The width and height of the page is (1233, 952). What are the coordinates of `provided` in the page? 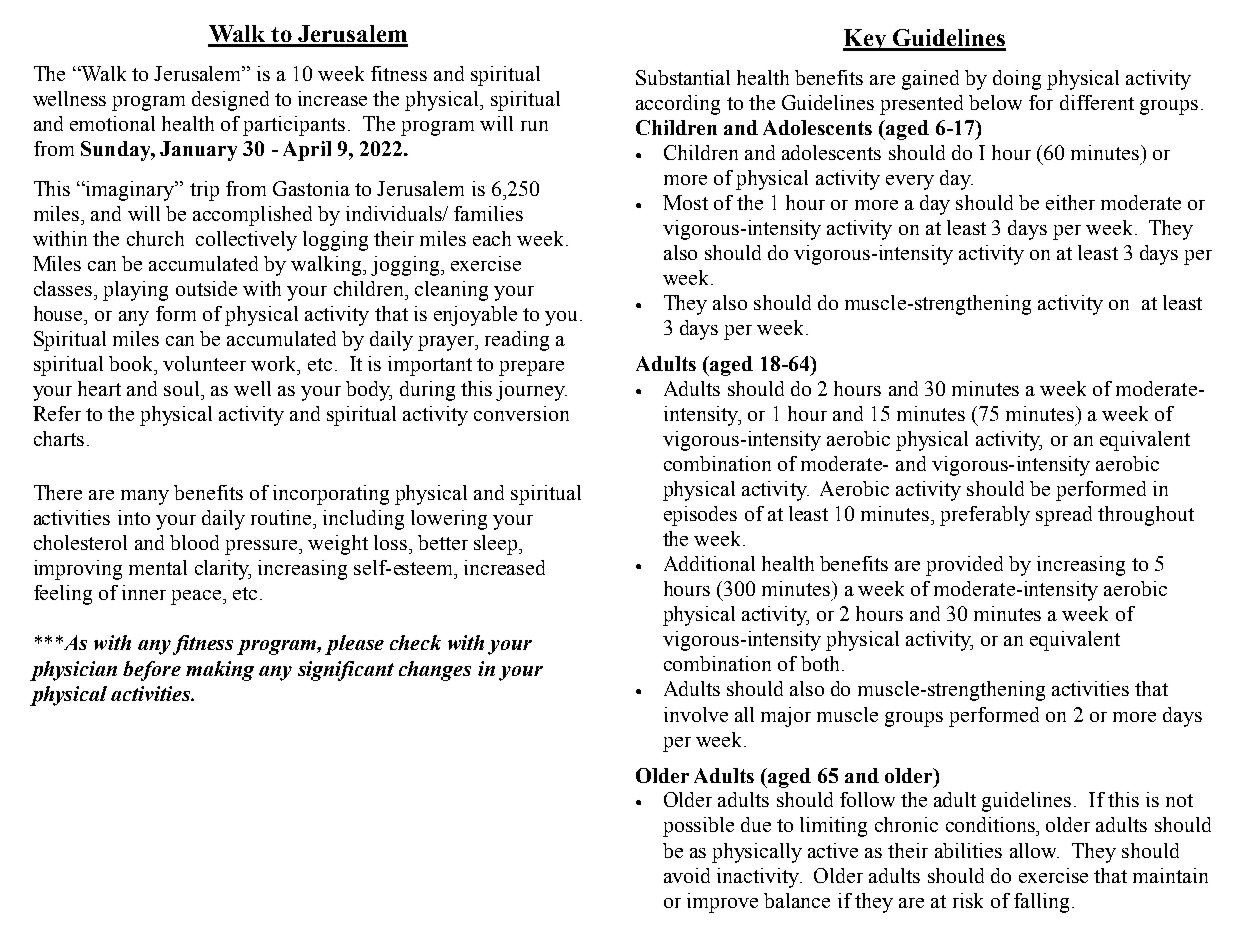 It's located at (964, 566).
